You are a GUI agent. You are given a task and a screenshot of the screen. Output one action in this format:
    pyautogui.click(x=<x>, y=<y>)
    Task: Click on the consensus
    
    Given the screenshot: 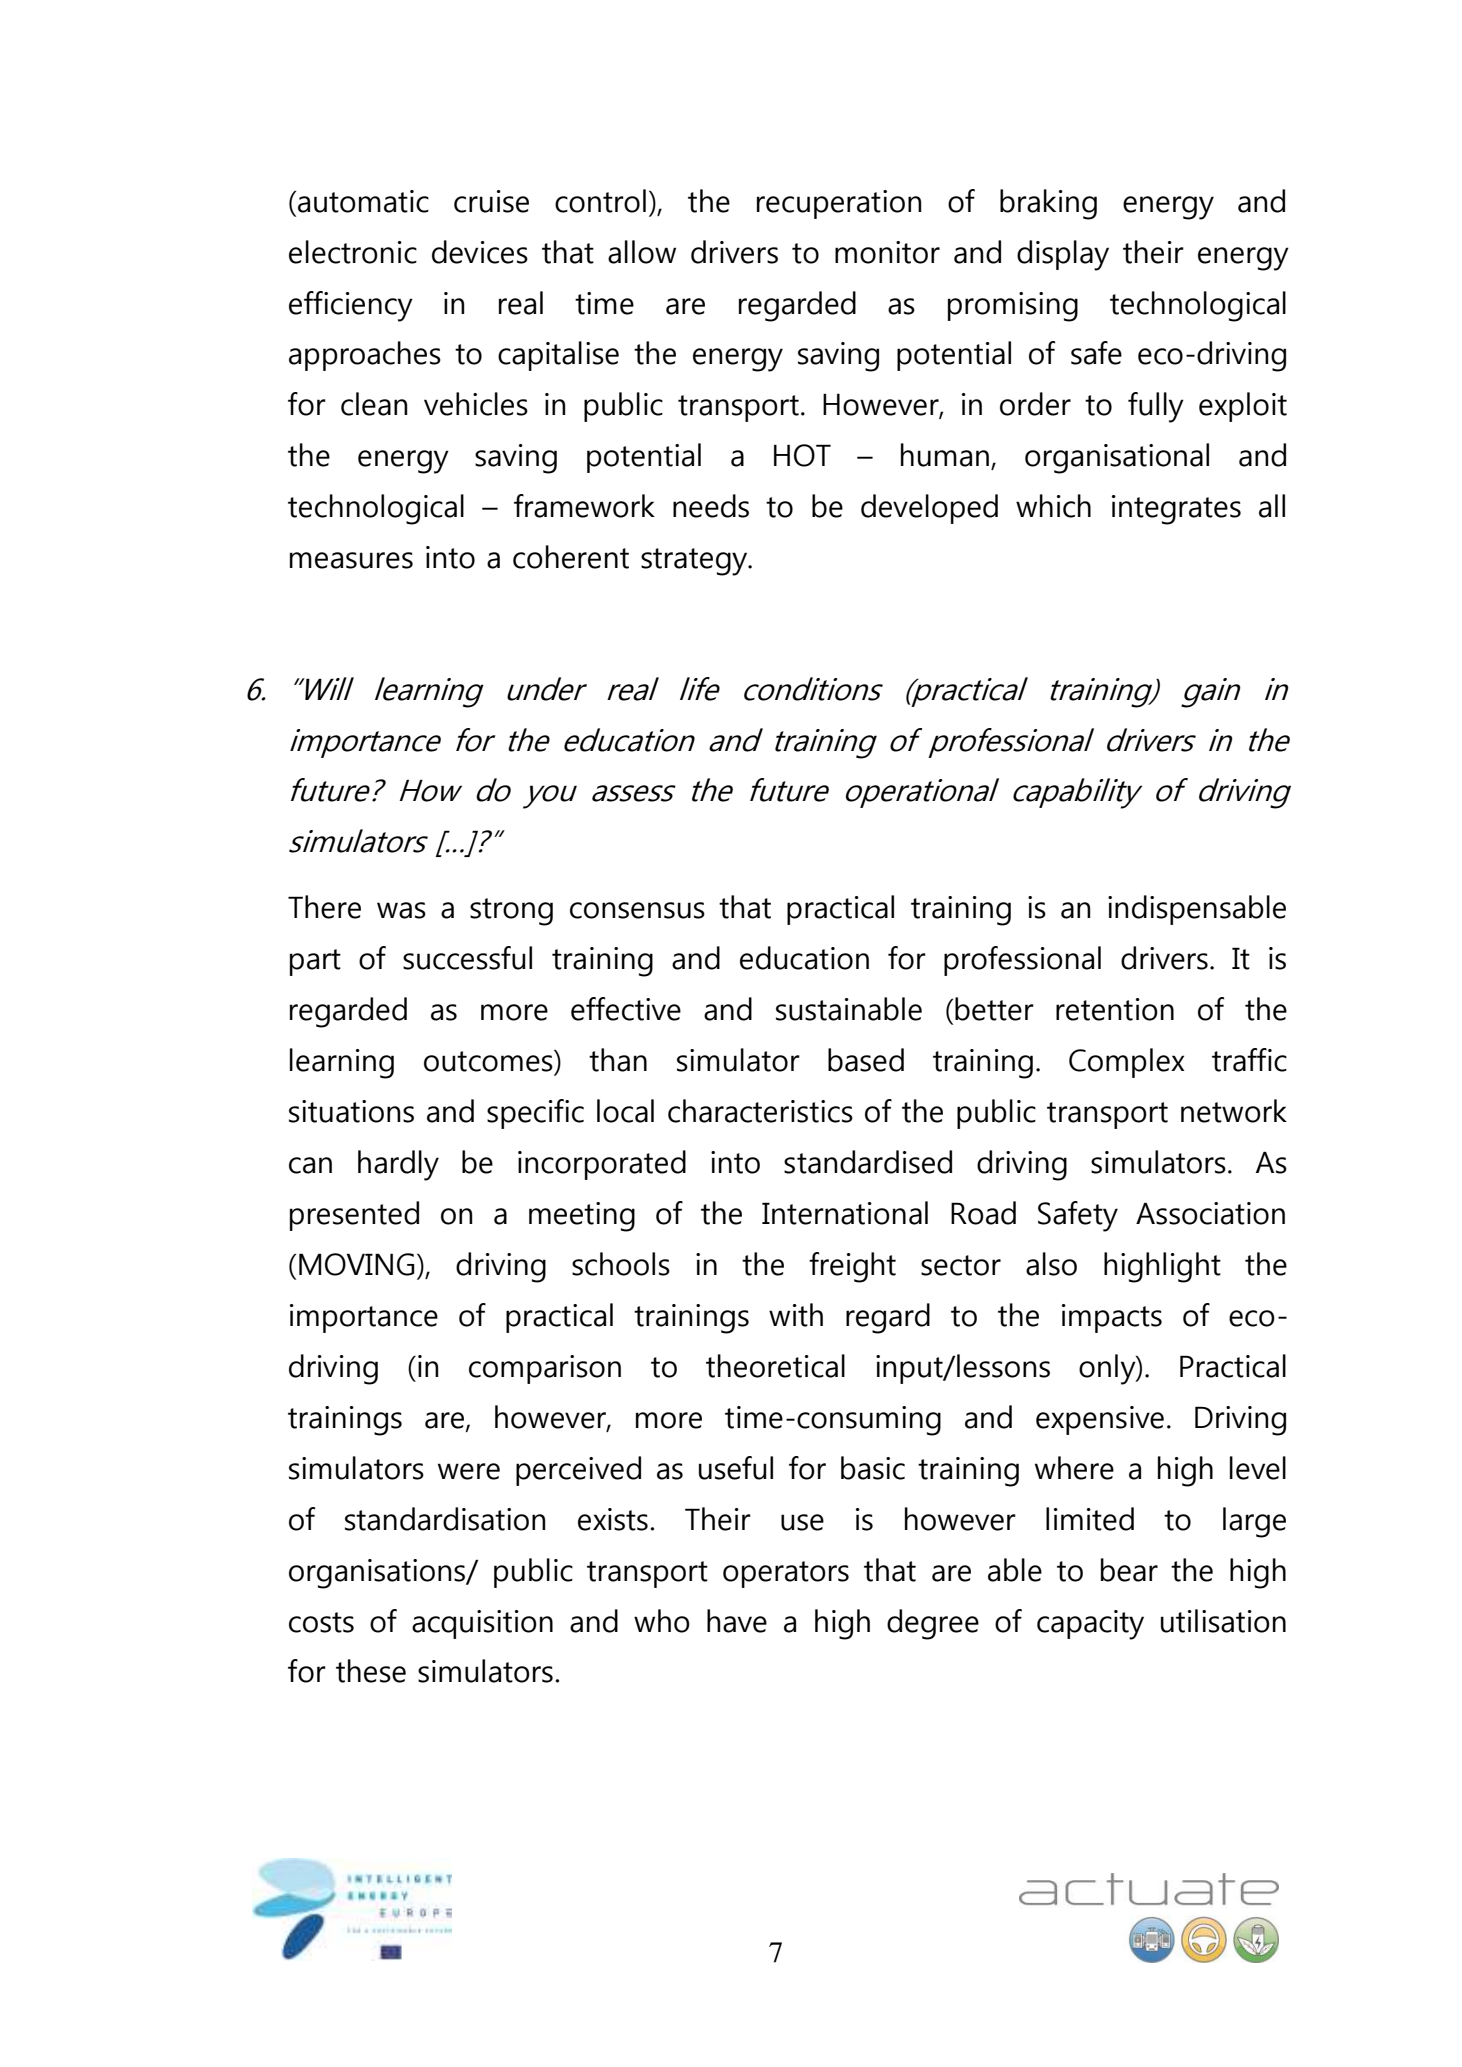 What is the action you would take?
    pyautogui.click(x=637, y=910)
